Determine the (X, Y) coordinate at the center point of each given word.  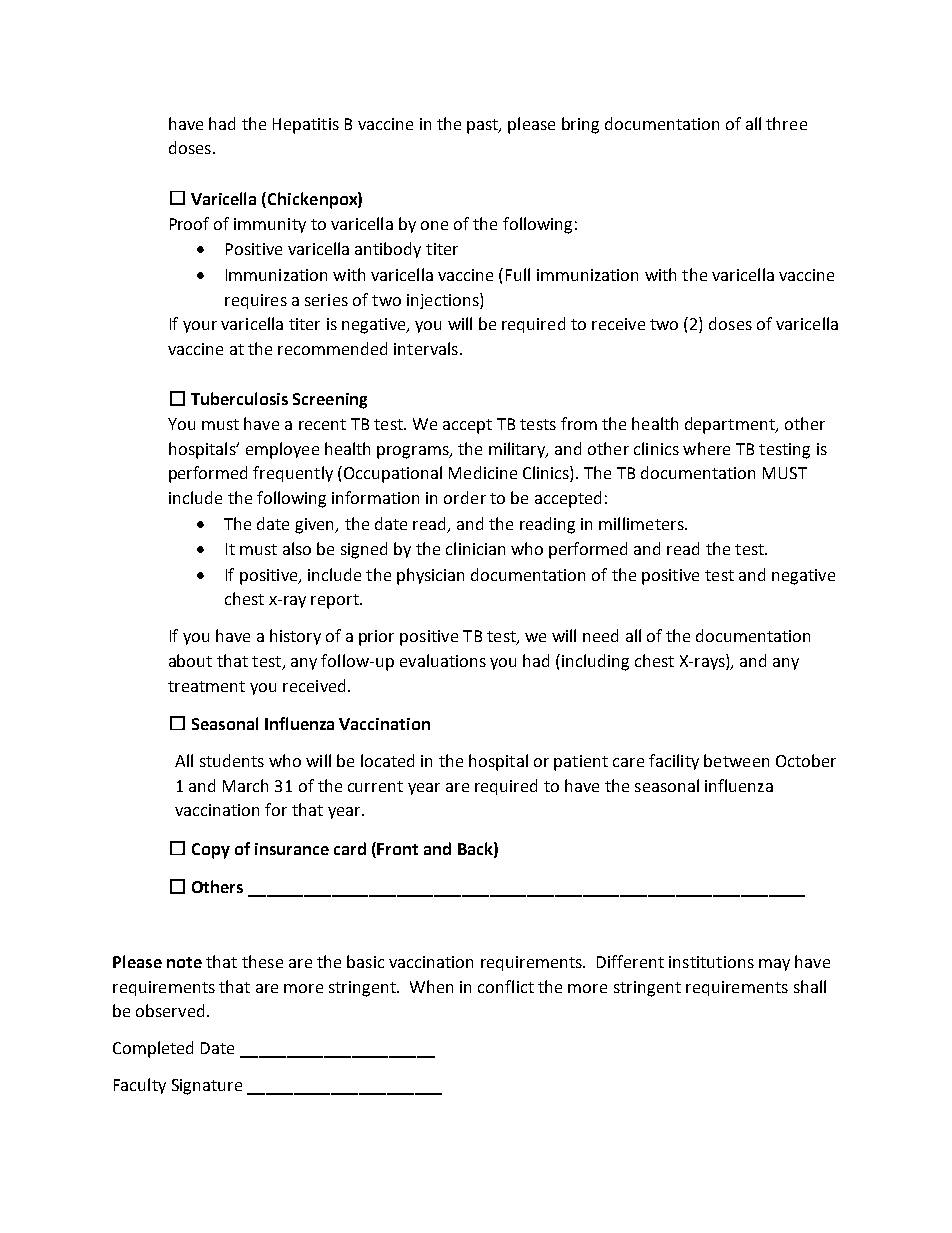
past (484, 126)
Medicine (483, 472)
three (786, 123)
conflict (506, 986)
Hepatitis (306, 126)
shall (810, 986)
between (736, 760)
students (232, 760)
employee (282, 450)
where (706, 448)
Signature (207, 1087)
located (387, 760)
